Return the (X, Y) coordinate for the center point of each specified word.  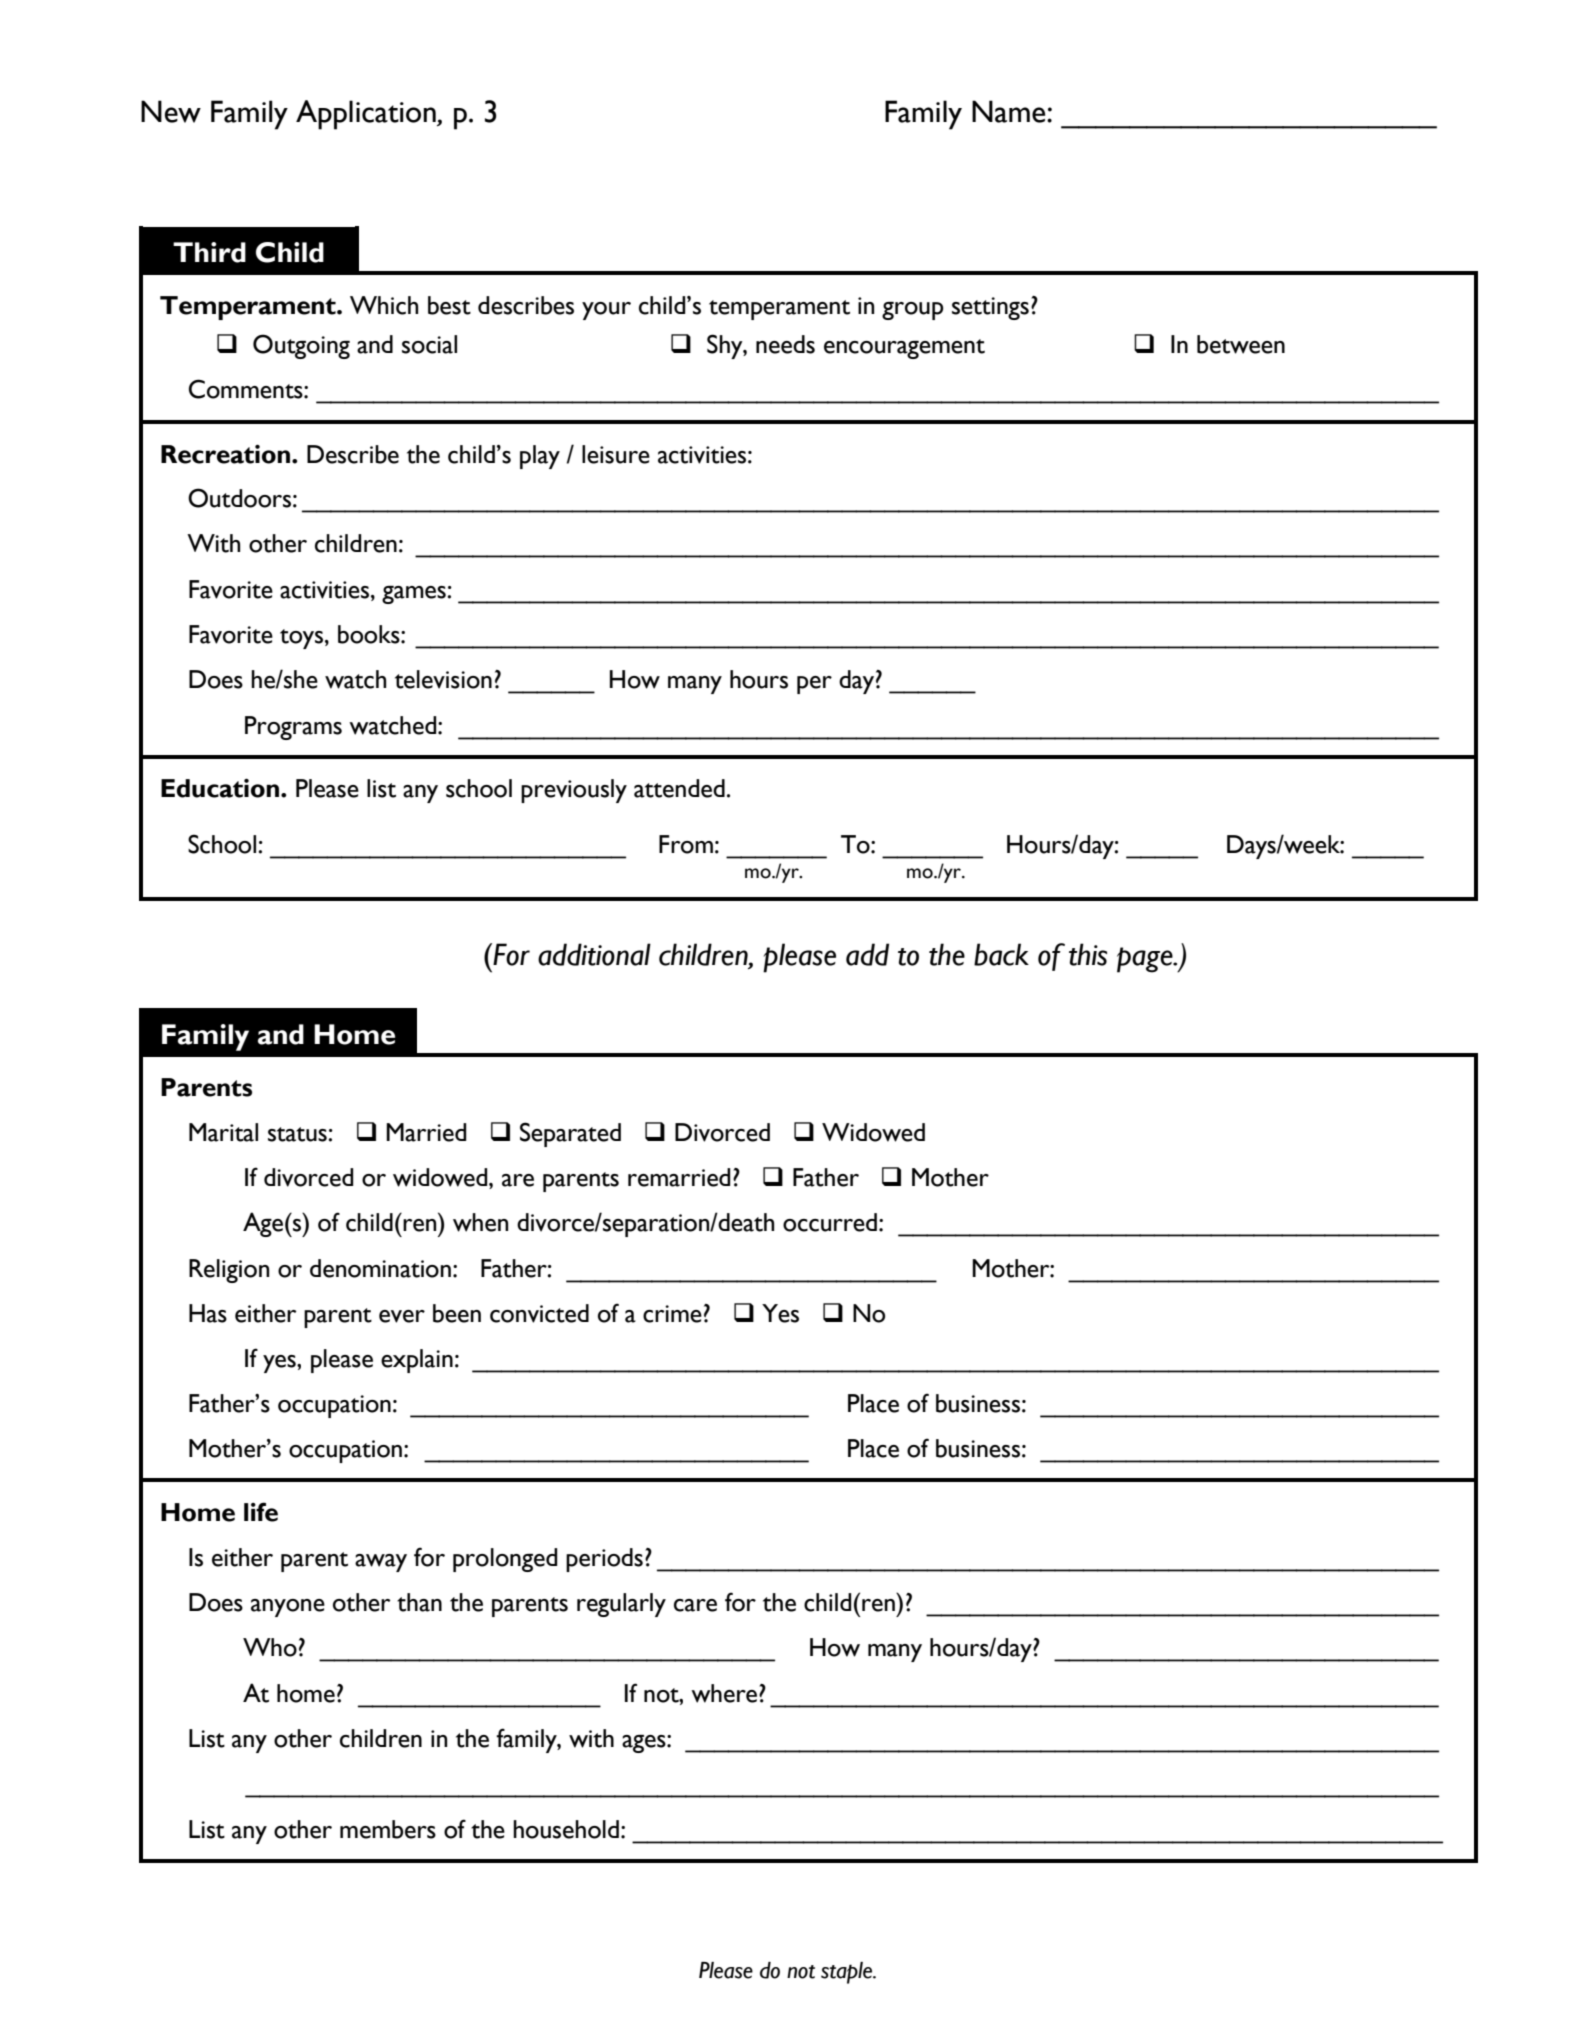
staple (848, 1973)
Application (367, 115)
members (388, 1829)
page (1146, 960)
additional (594, 954)
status (298, 1134)
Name (1010, 111)
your (606, 311)
